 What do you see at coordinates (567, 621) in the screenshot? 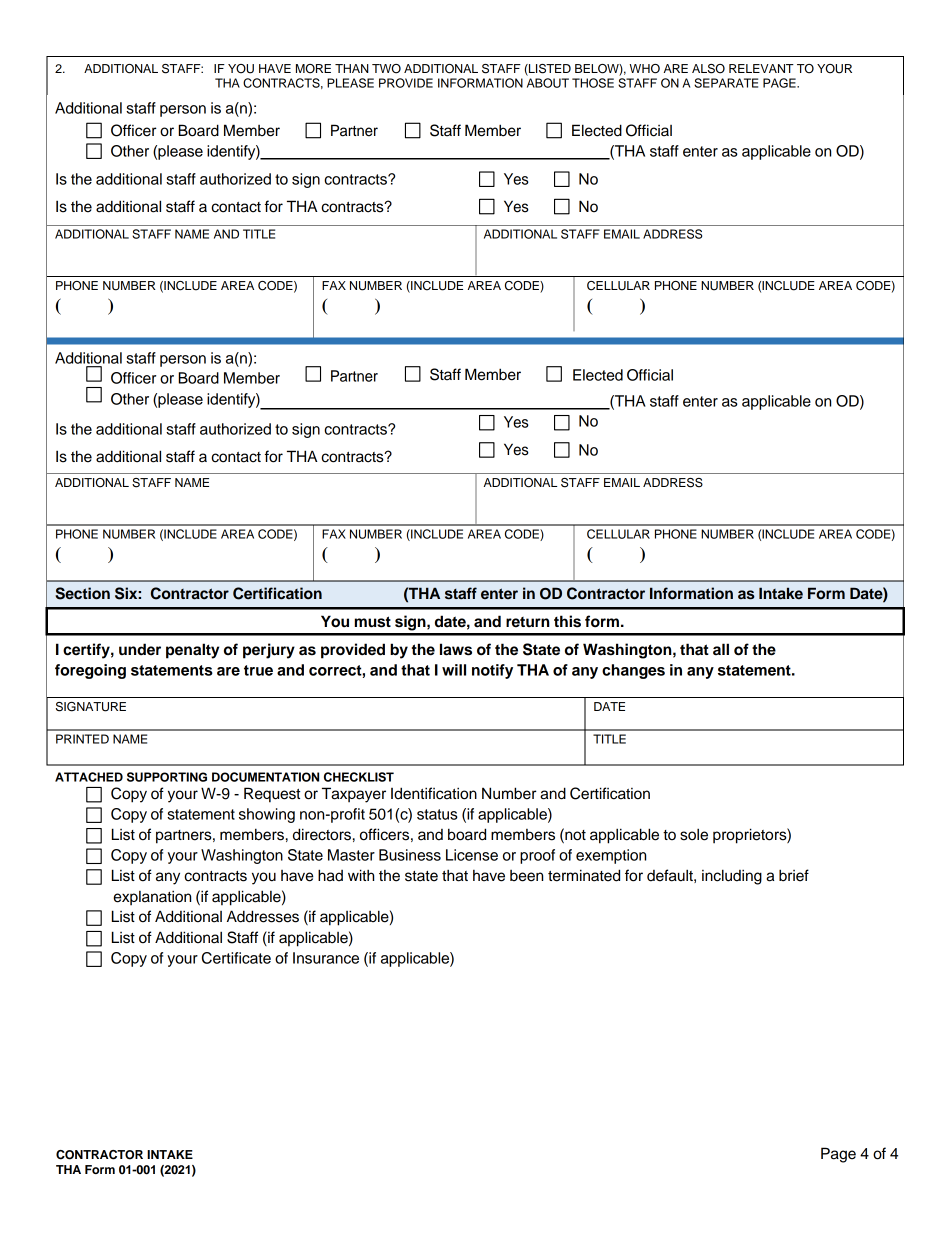
I see `this` at bounding box center [567, 621].
